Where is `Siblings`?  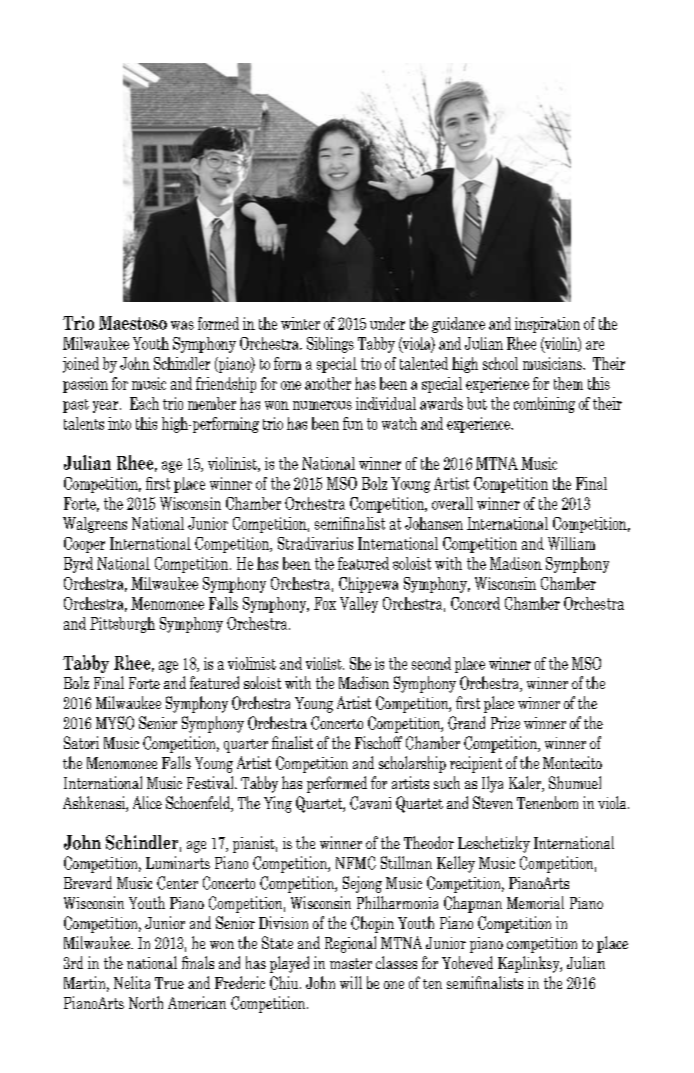
Siblings is located at coordinates (330, 345).
